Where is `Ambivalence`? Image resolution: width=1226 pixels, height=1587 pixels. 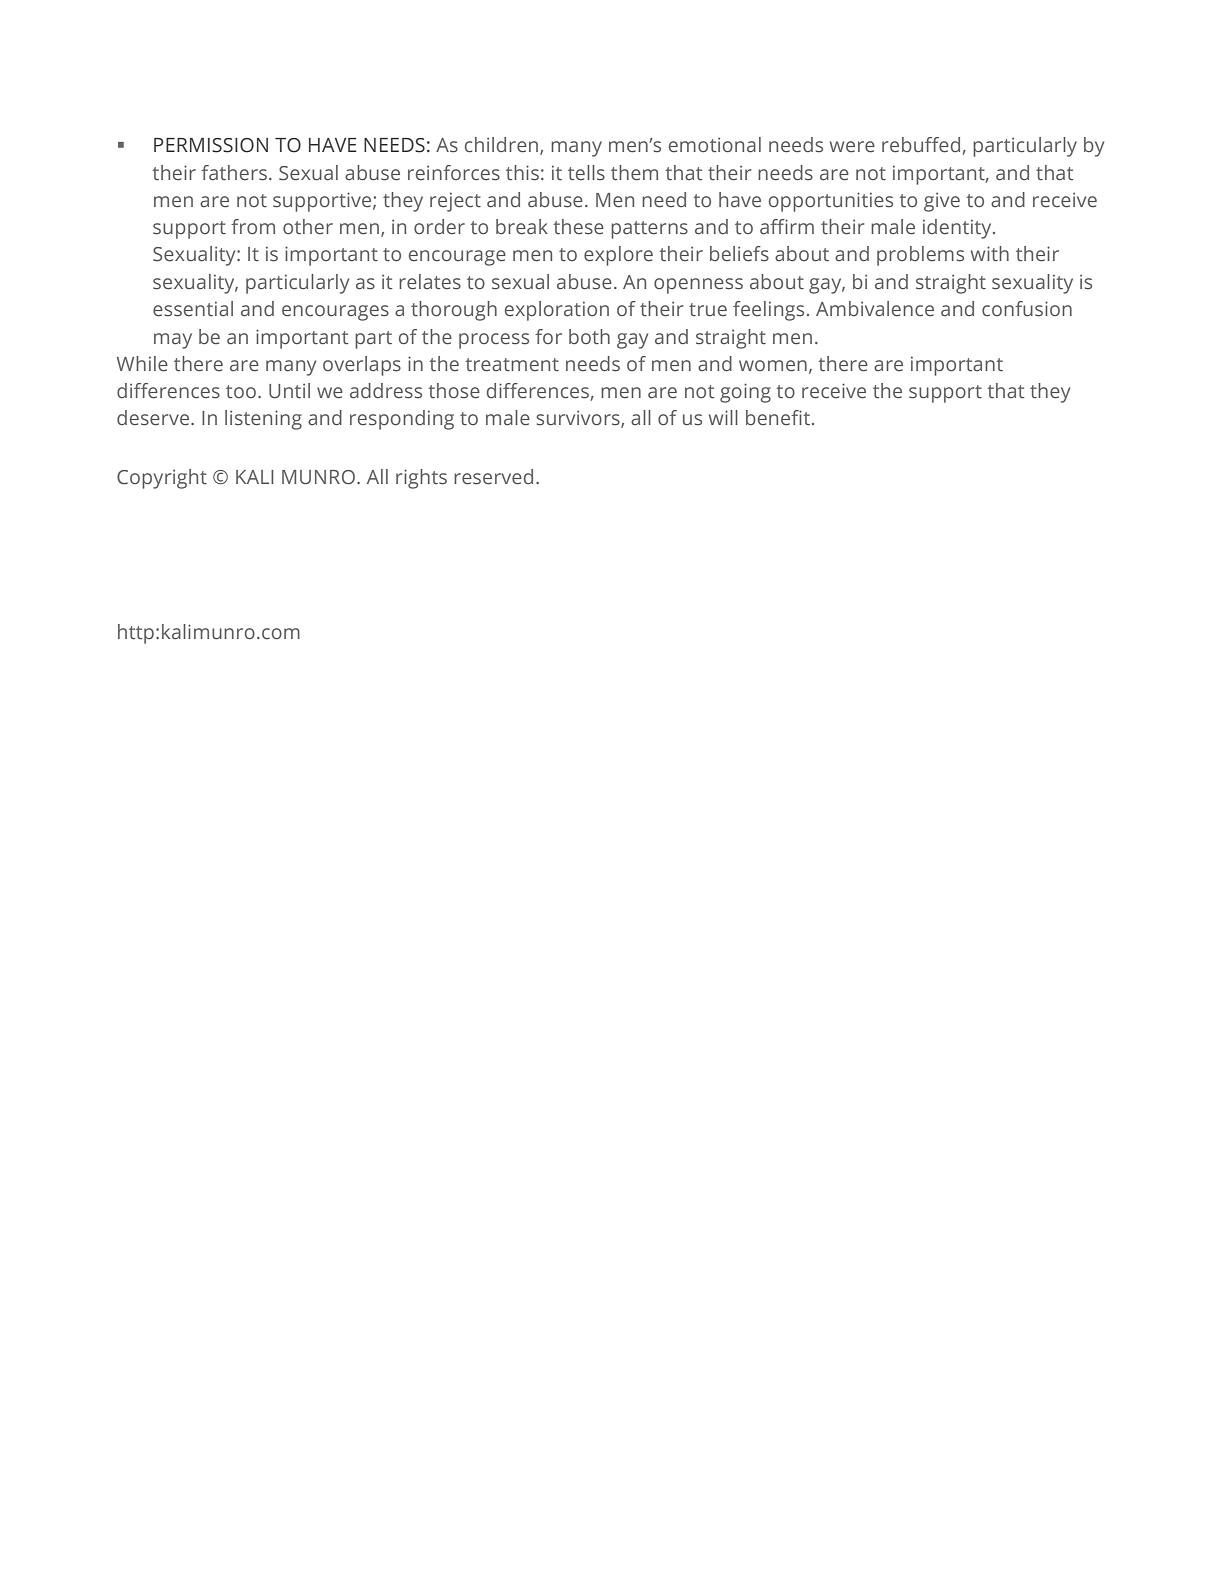
Ambivalence is located at coordinates (875, 309).
